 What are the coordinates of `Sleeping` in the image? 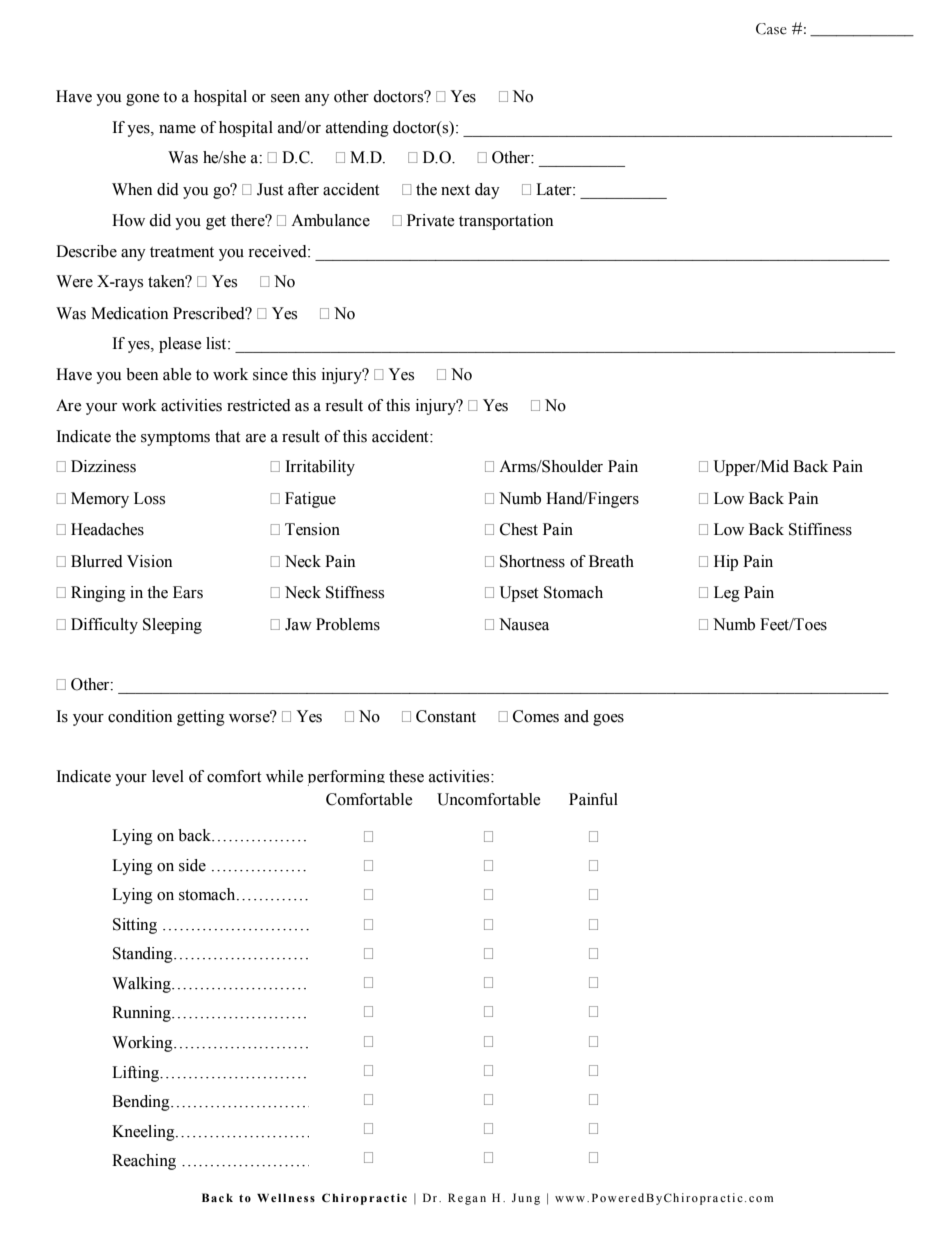 It's located at (172, 626).
